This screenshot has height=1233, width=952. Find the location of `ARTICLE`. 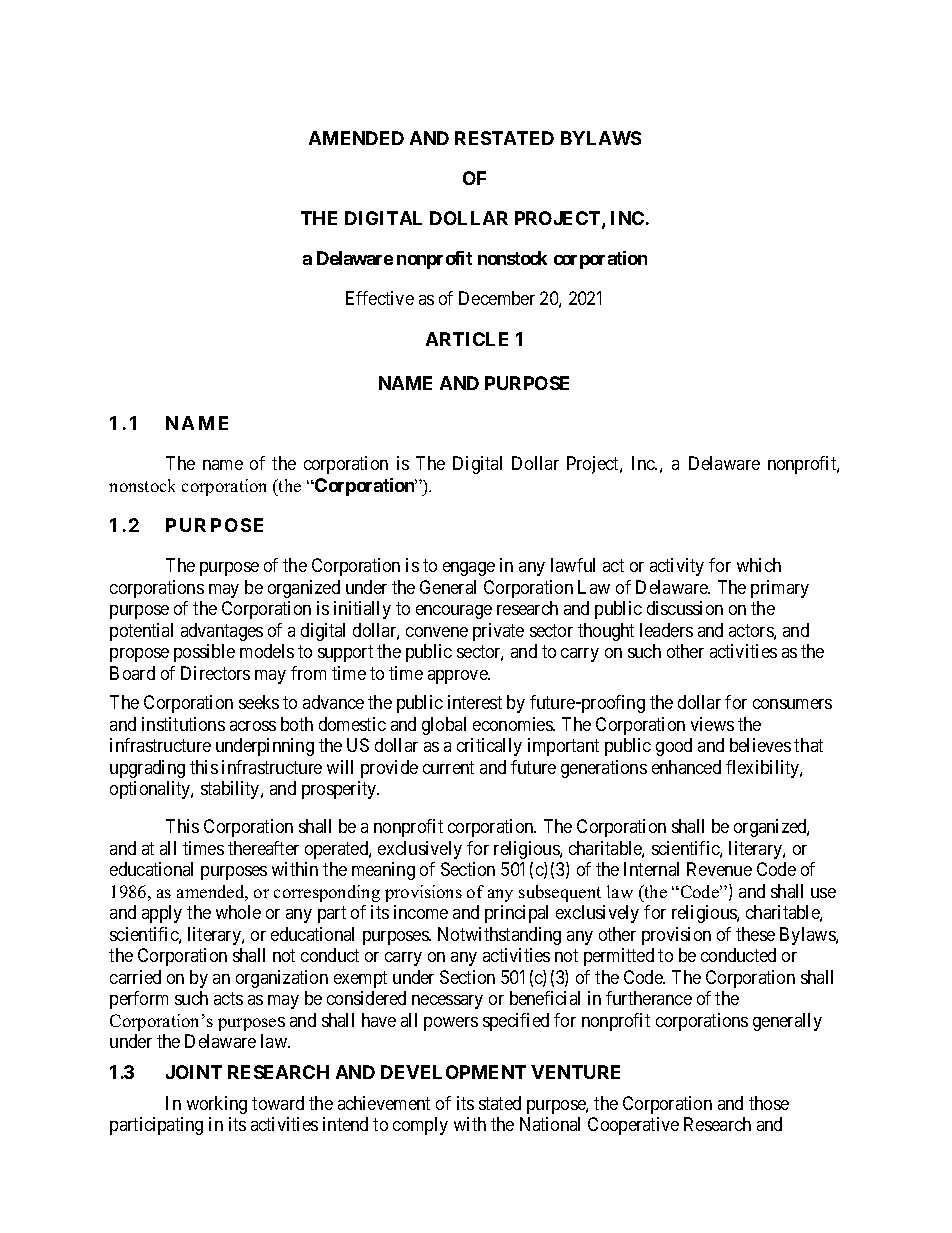

ARTICLE is located at coordinates (467, 339).
